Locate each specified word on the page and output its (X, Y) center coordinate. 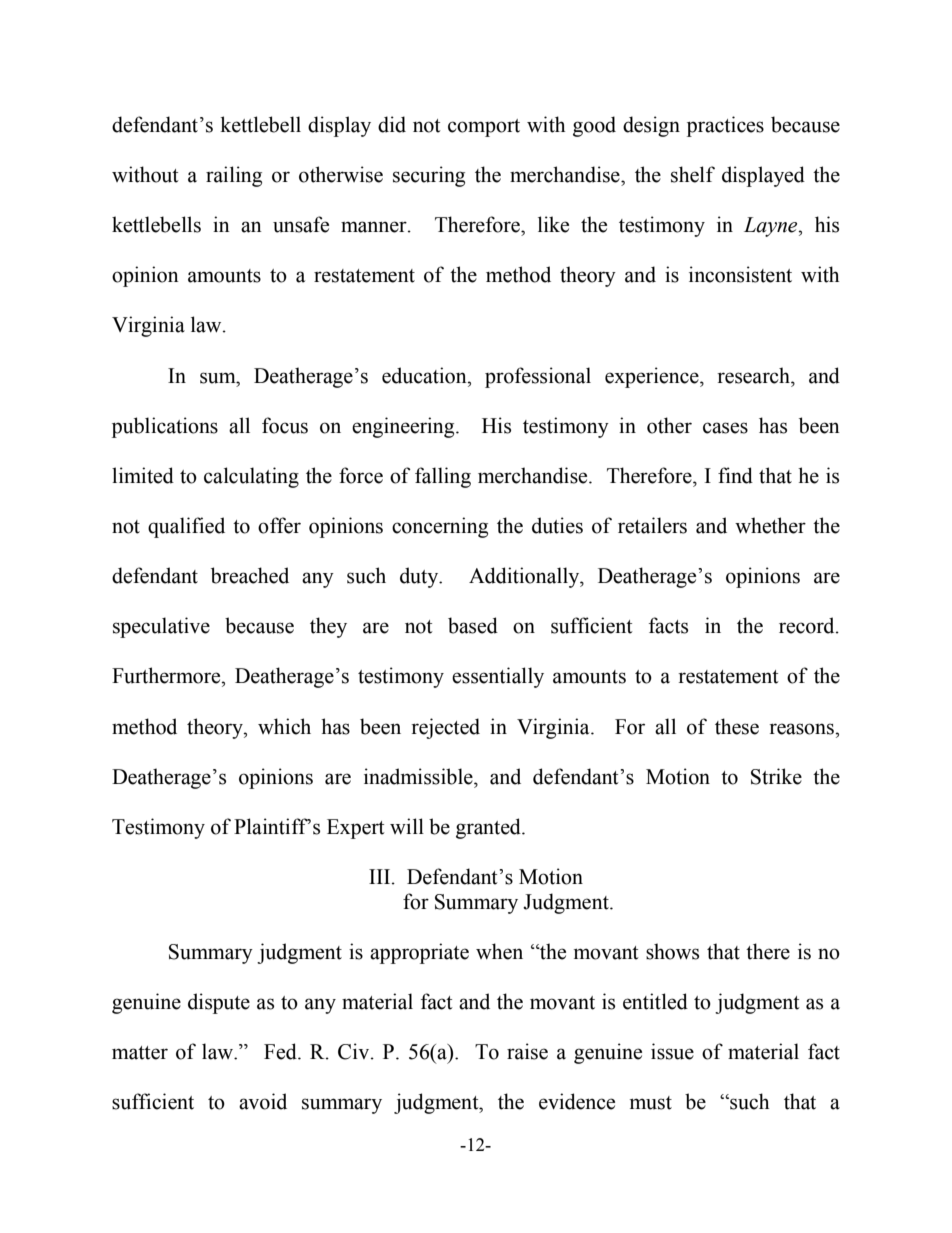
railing (234, 176)
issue (672, 1051)
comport (484, 128)
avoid (263, 1101)
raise (527, 1051)
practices (725, 126)
